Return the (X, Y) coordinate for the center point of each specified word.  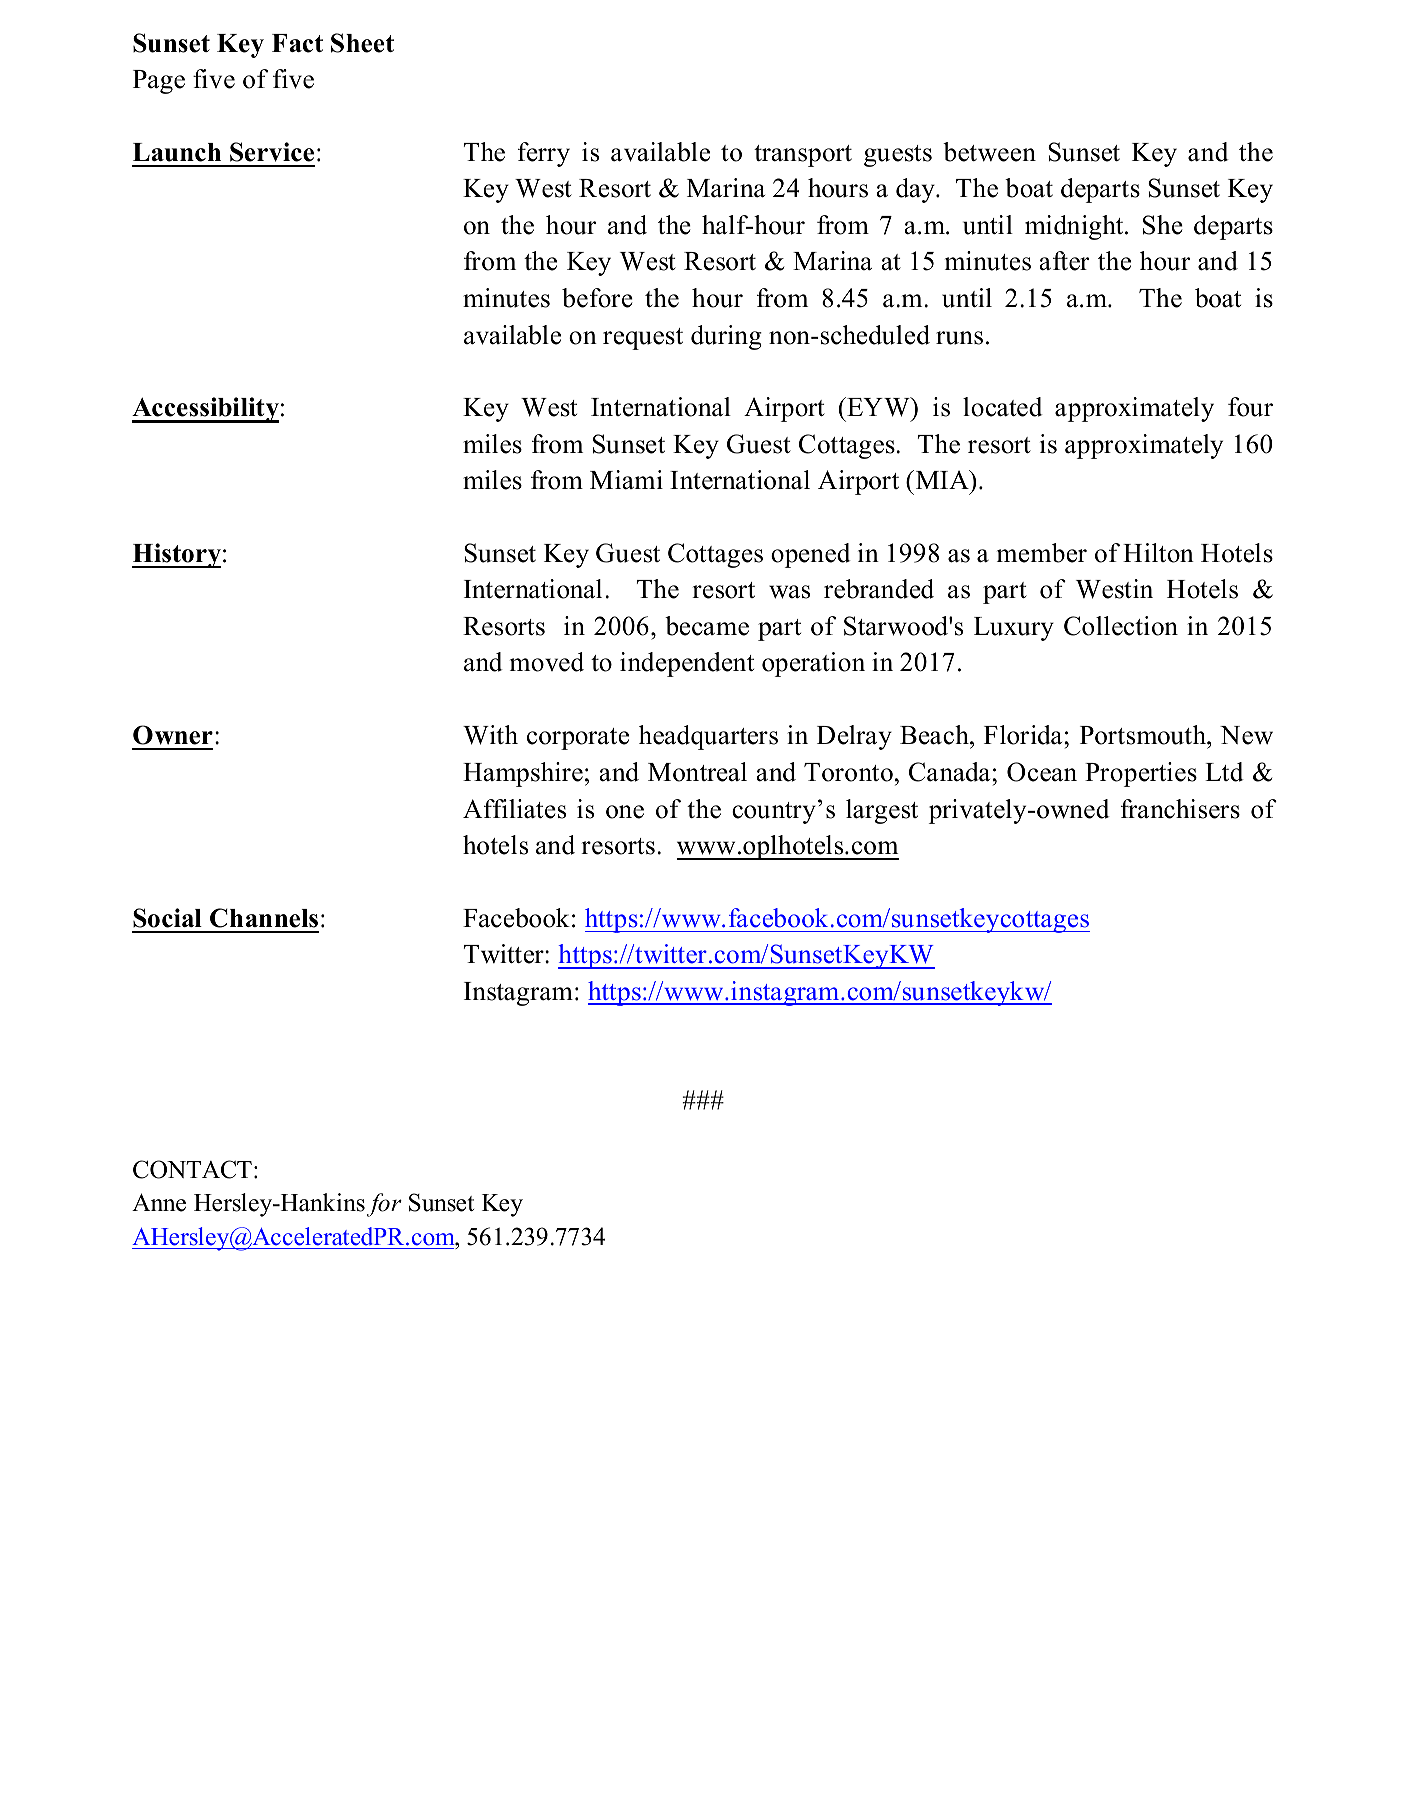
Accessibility (205, 410)
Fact (297, 43)
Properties (1141, 774)
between (989, 152)
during (726, 337)
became (707, 626)
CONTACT (192, 1169)
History (176, 555)
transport (803, 156)
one (625, 812)
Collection (1121, 626)
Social (167, 918)
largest (882, 811)
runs (959, 338)
